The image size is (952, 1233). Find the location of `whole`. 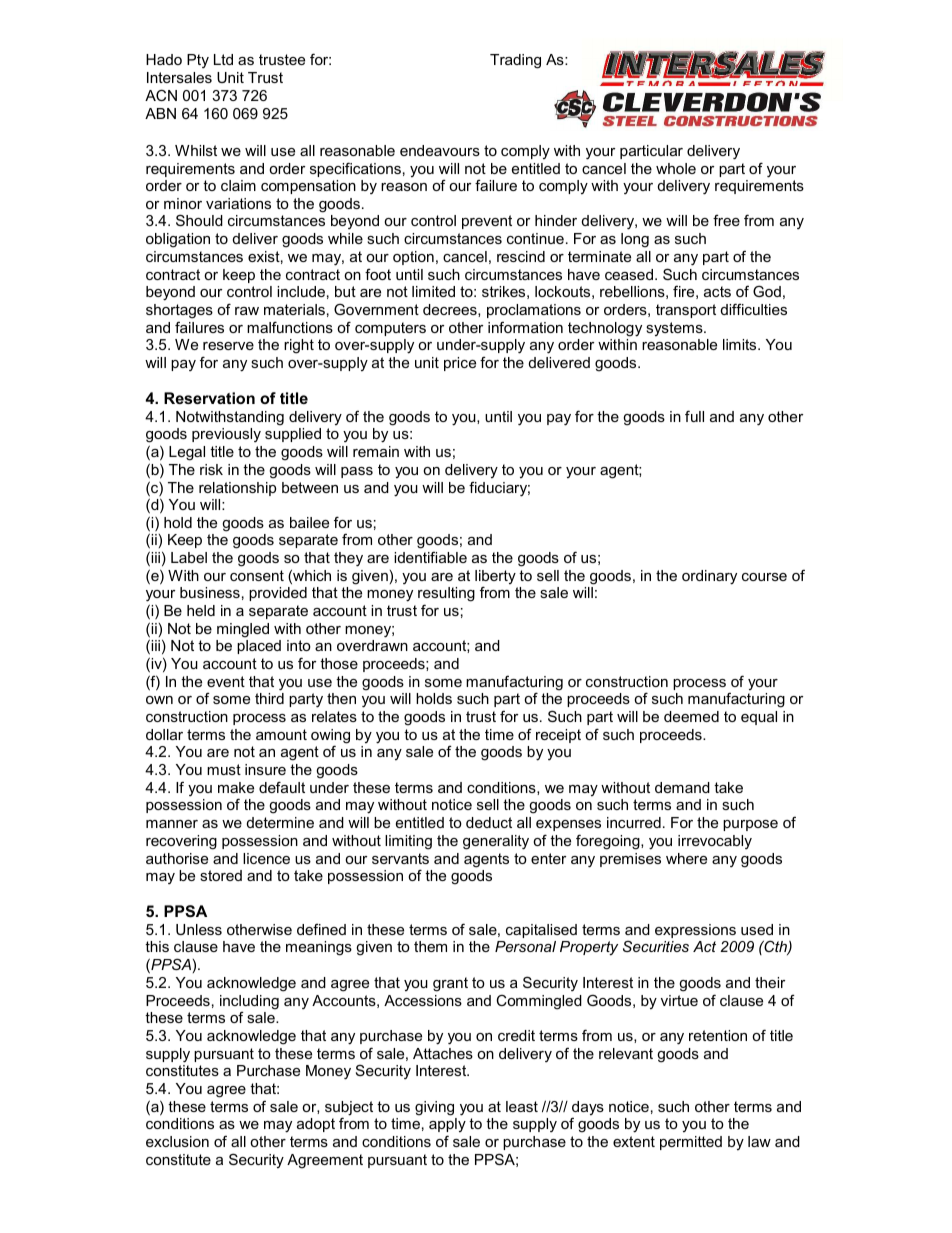

whole is located at coordinates (676, 168).
